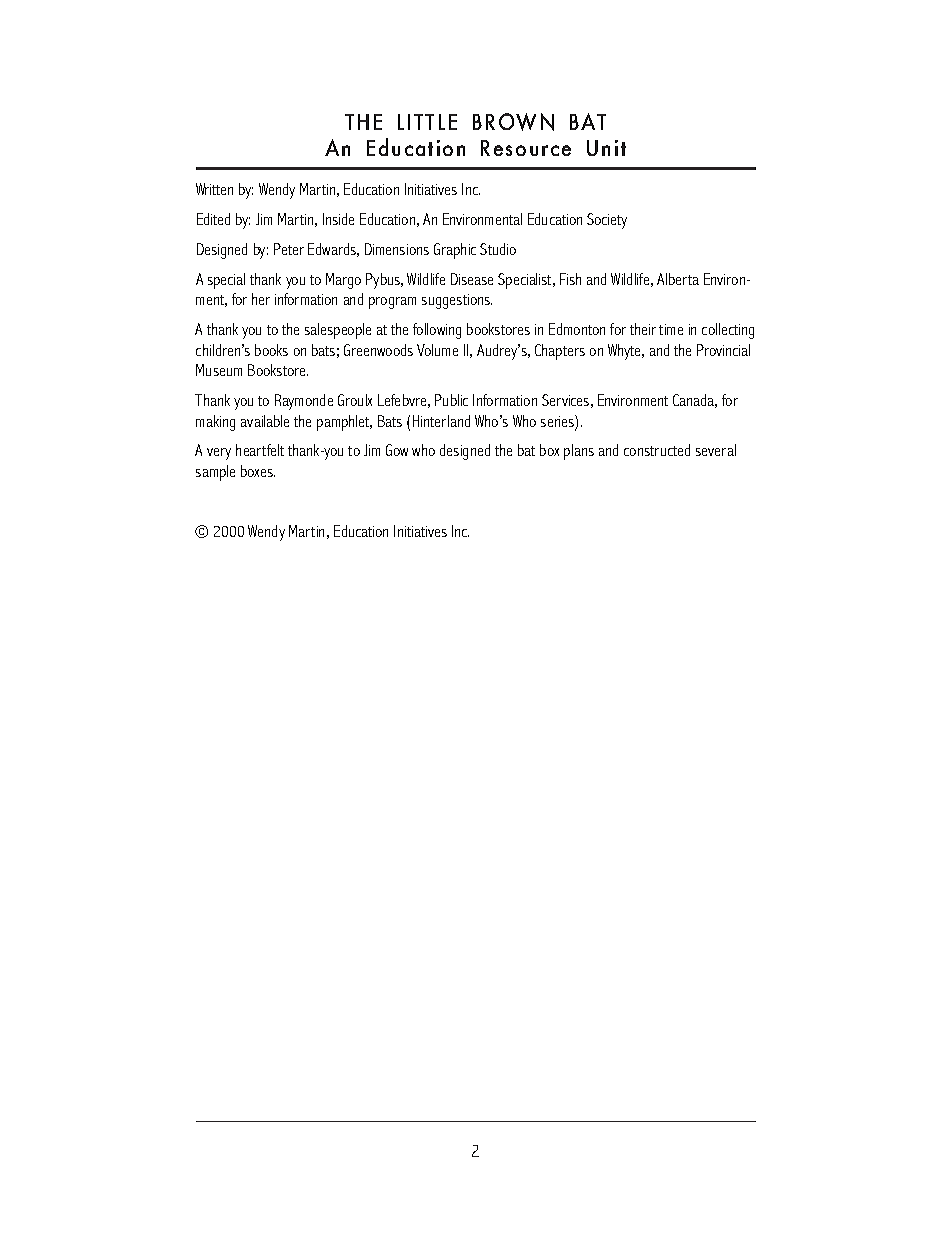 This screenshot has width=952, height=1233. I want to click on Peter, so click(289, 249).
